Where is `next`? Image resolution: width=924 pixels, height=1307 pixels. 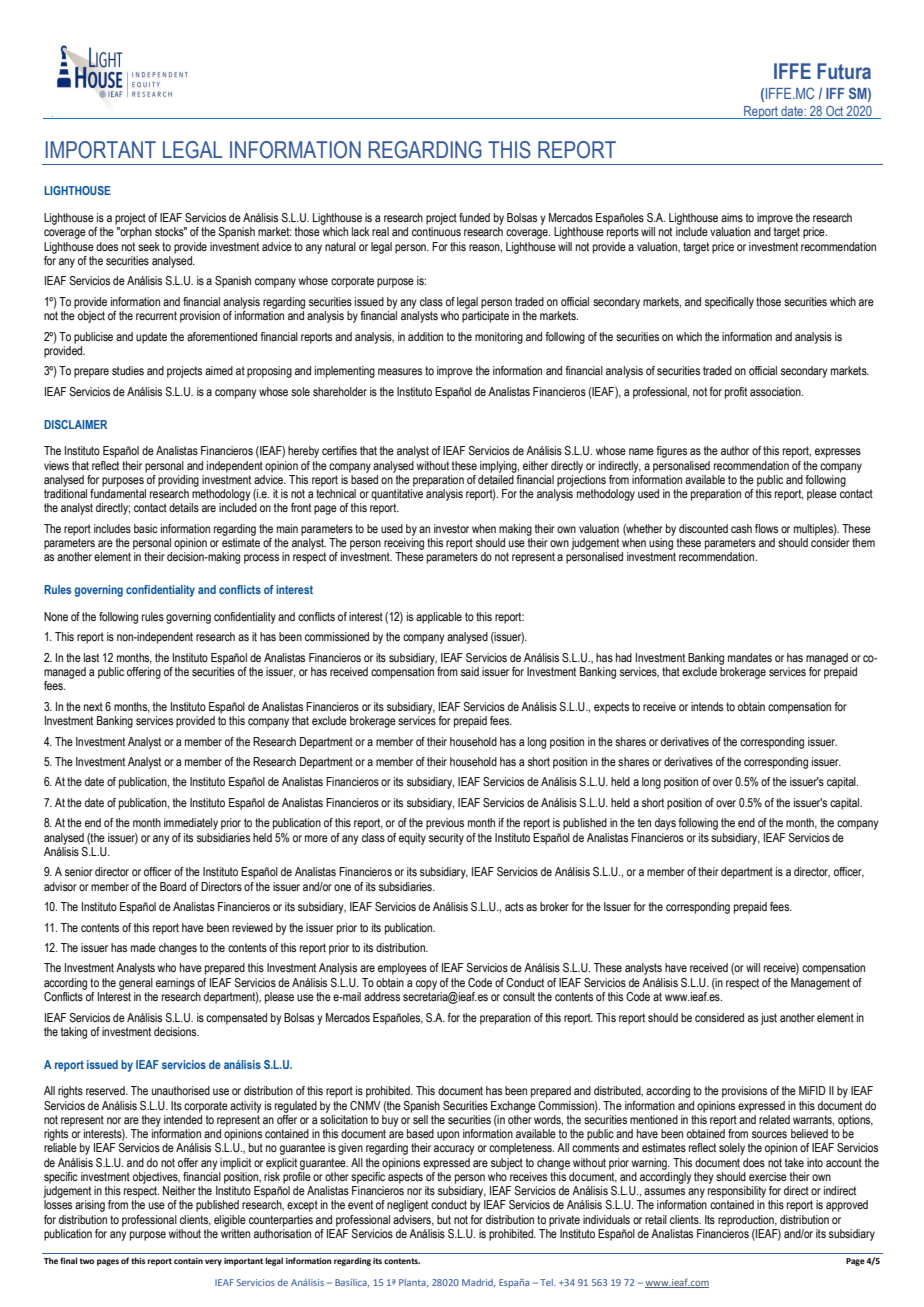
next is located at coordinates (93, 706).
